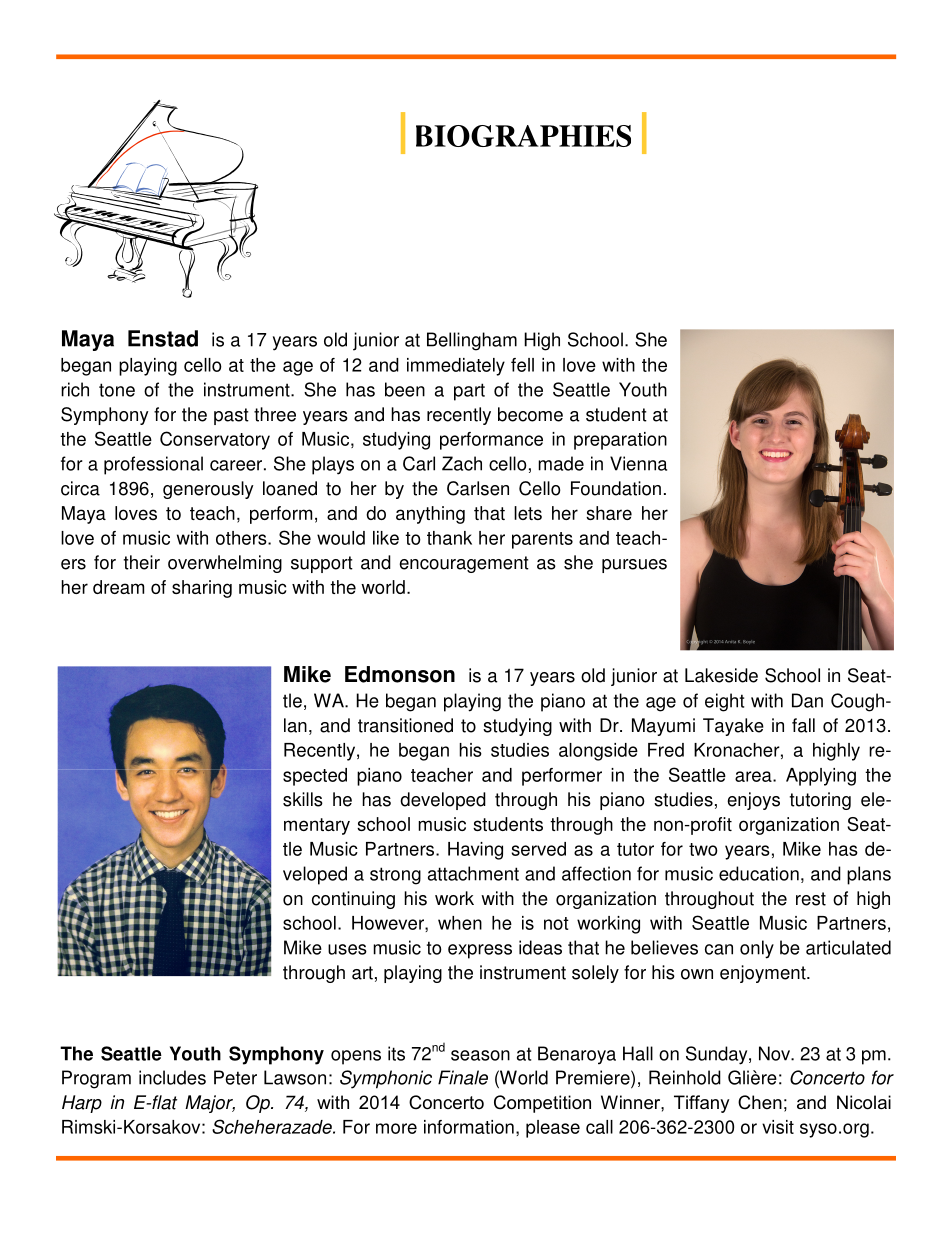  What do you see at coordinates (522, 365) in the screenshot?
I see `fell` at bounding box center [522, 365].
